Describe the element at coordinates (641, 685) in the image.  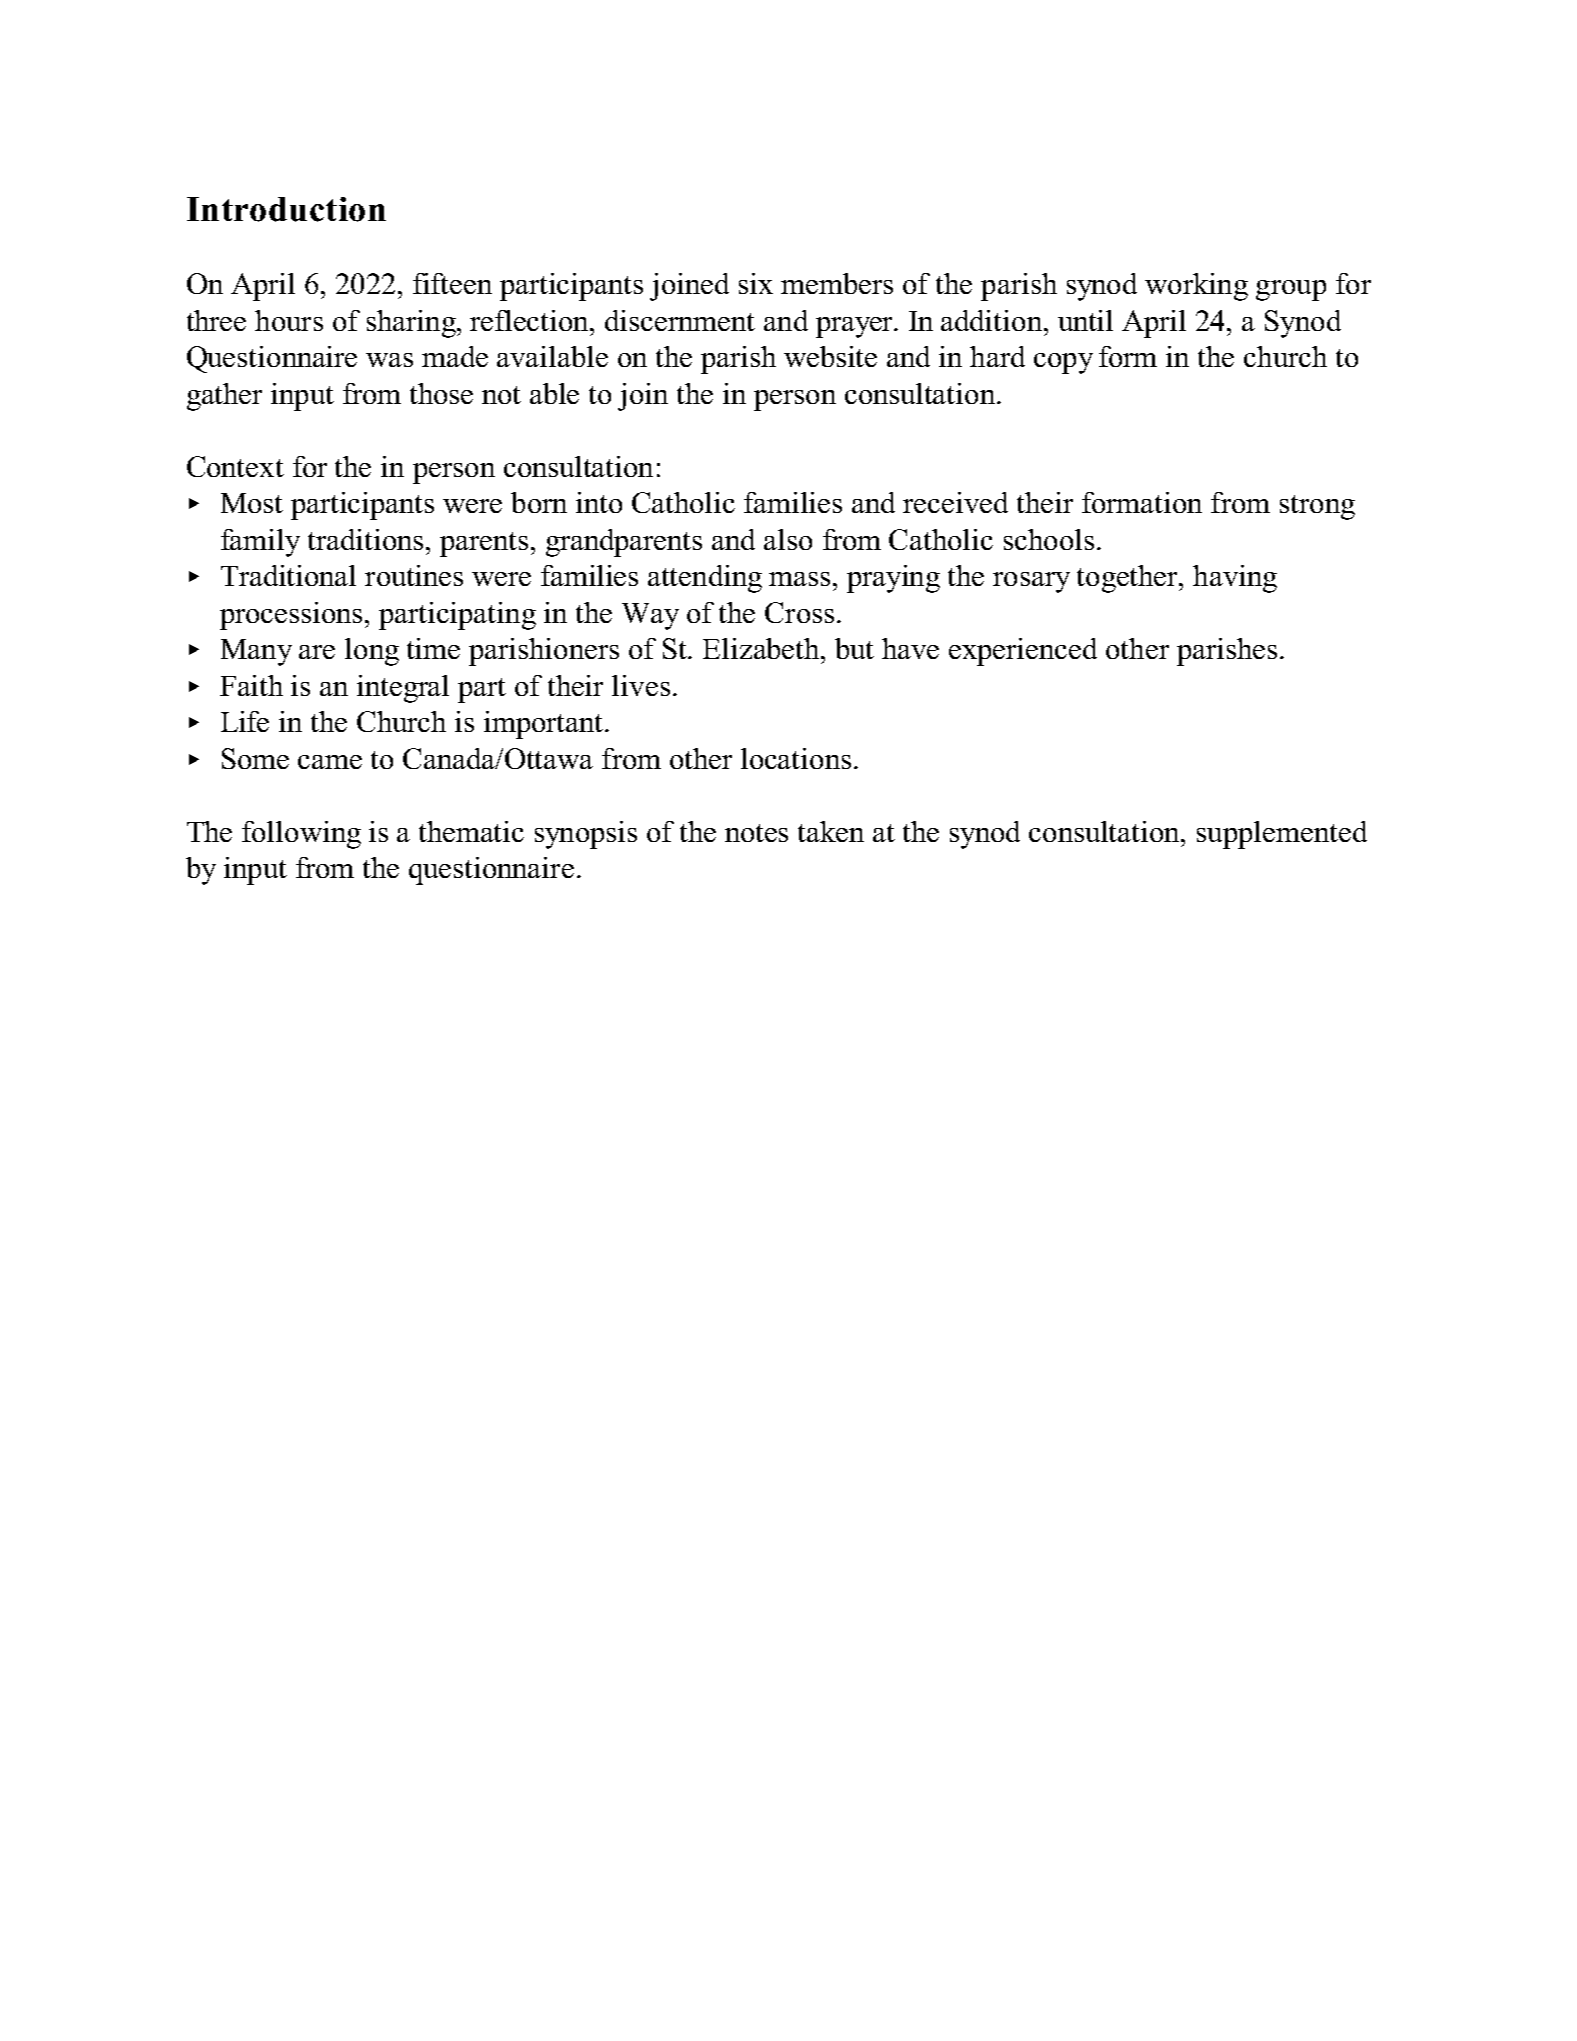
I see `lives` at that location.
